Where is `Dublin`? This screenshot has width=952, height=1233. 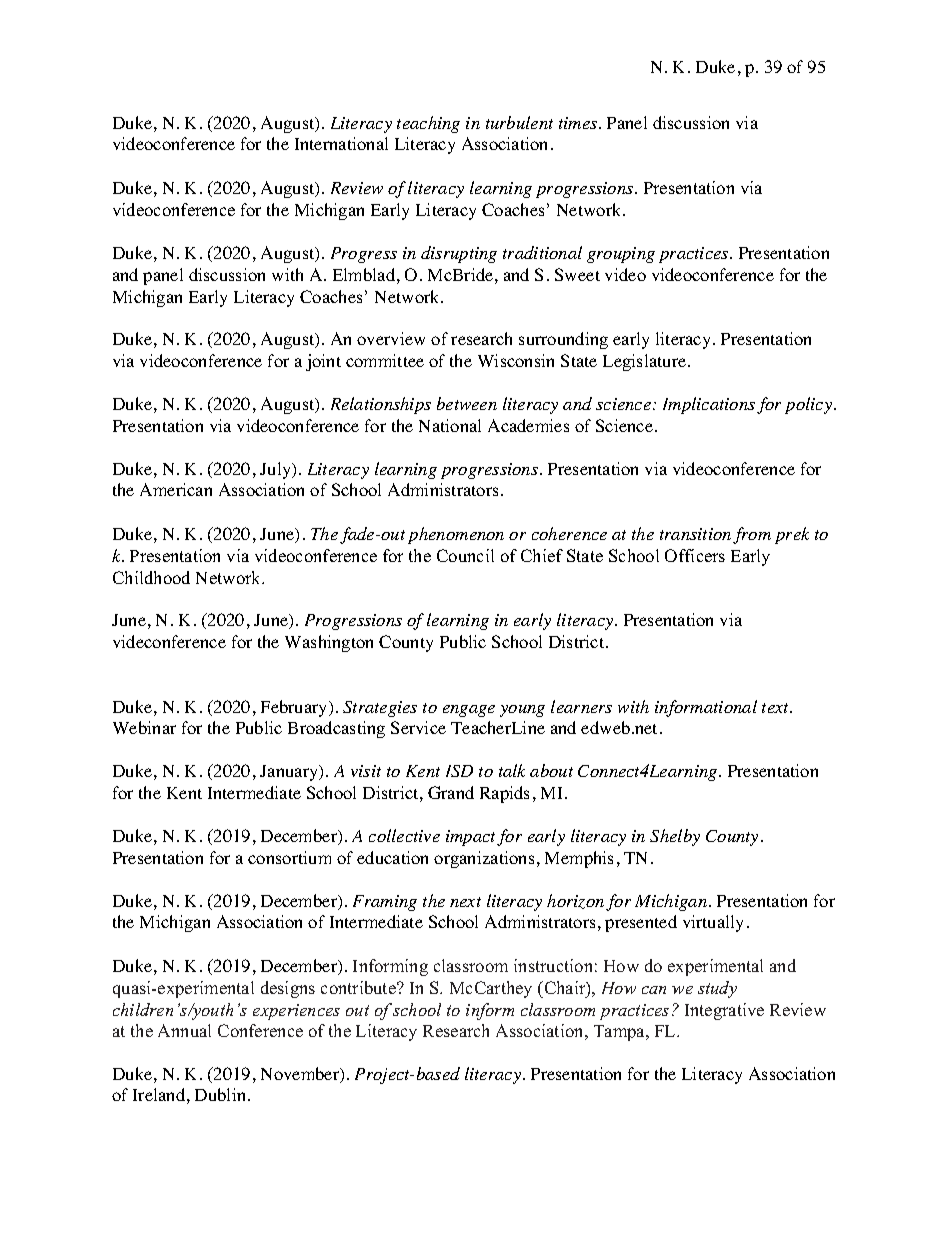 Dublin is located at coordinates (222, 1094).
